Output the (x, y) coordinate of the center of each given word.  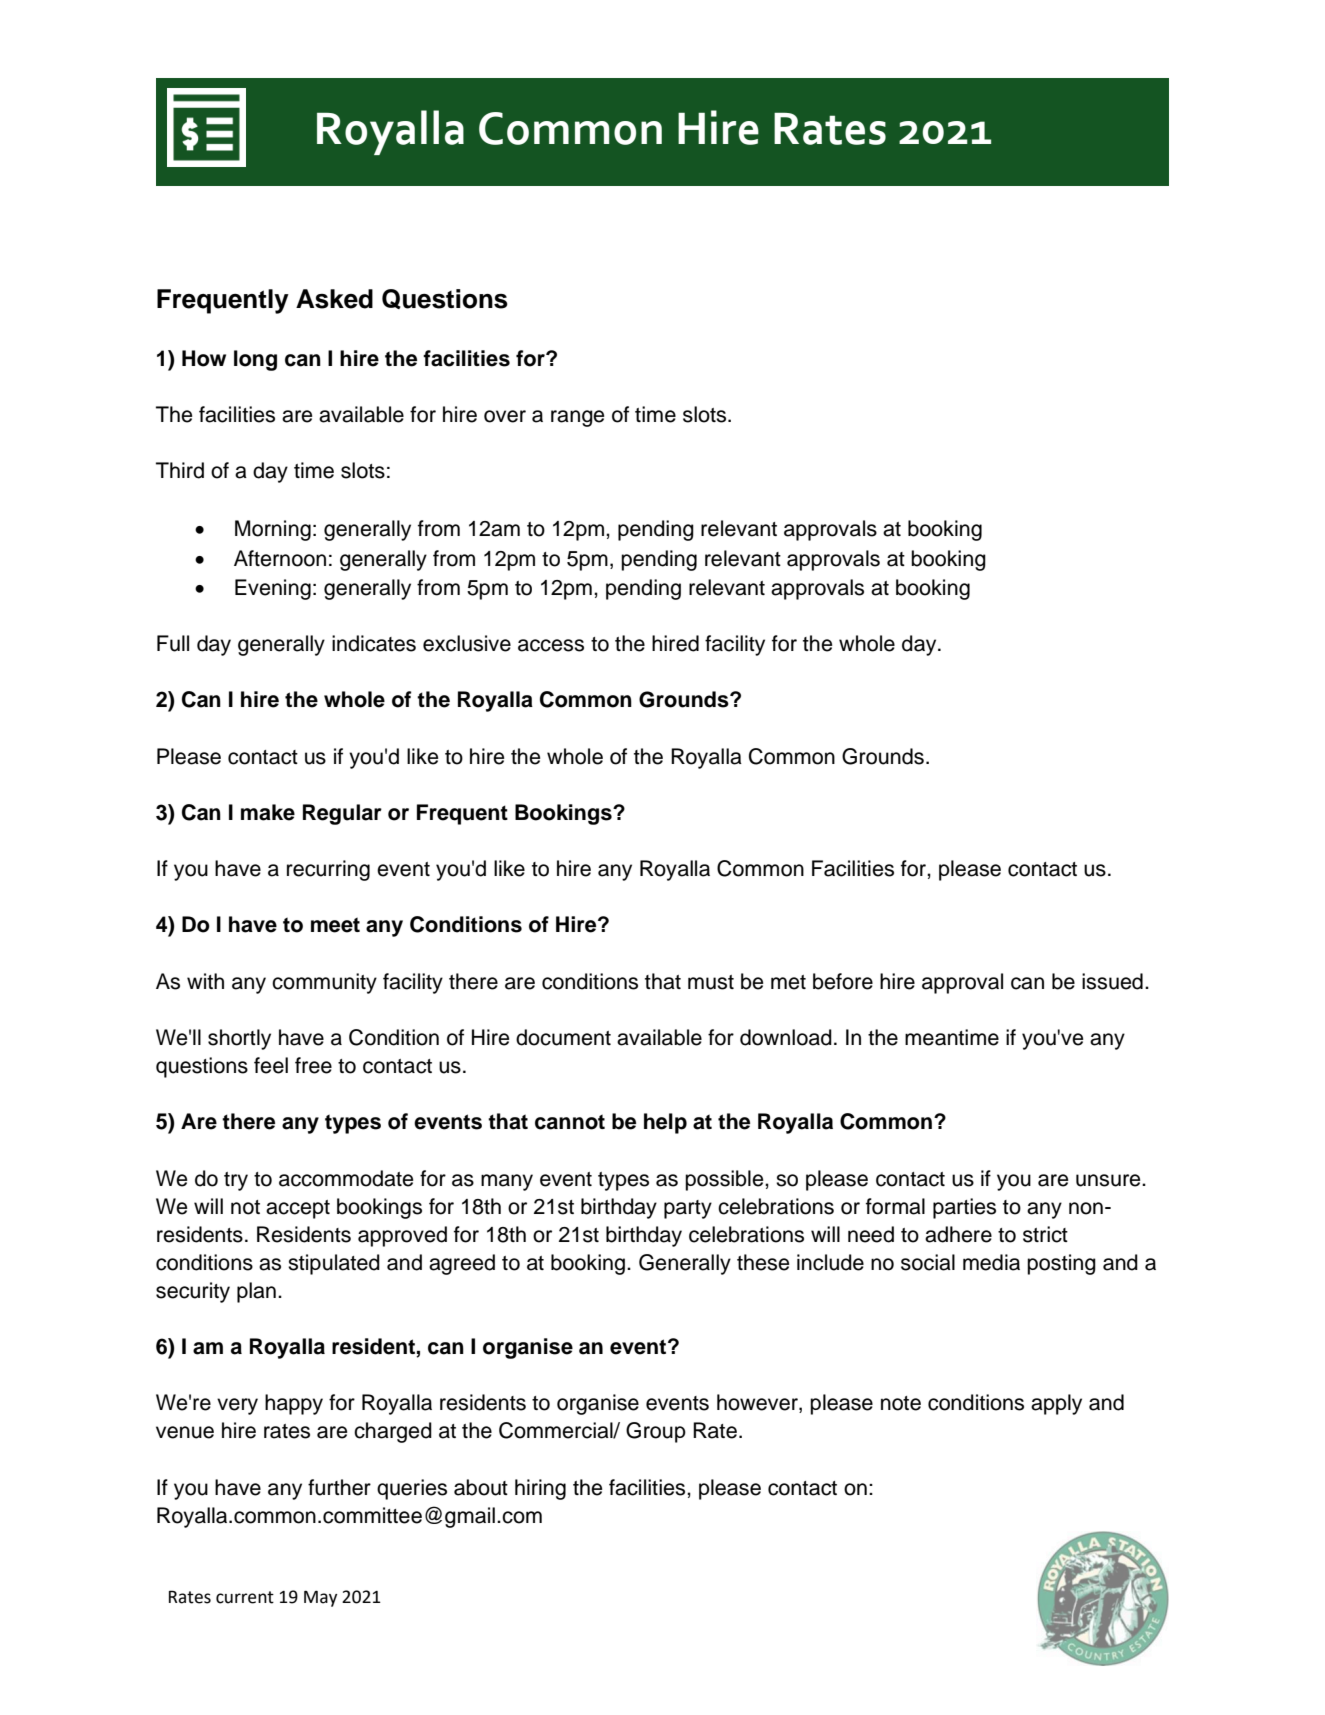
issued (1112, 981)
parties (964, 1208)
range (577, 418)
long (255, 360)
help (665, 1123)
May (320, 1598)
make (268, 812)
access (551, 645)
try (236, 1181)
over (505, 416)
